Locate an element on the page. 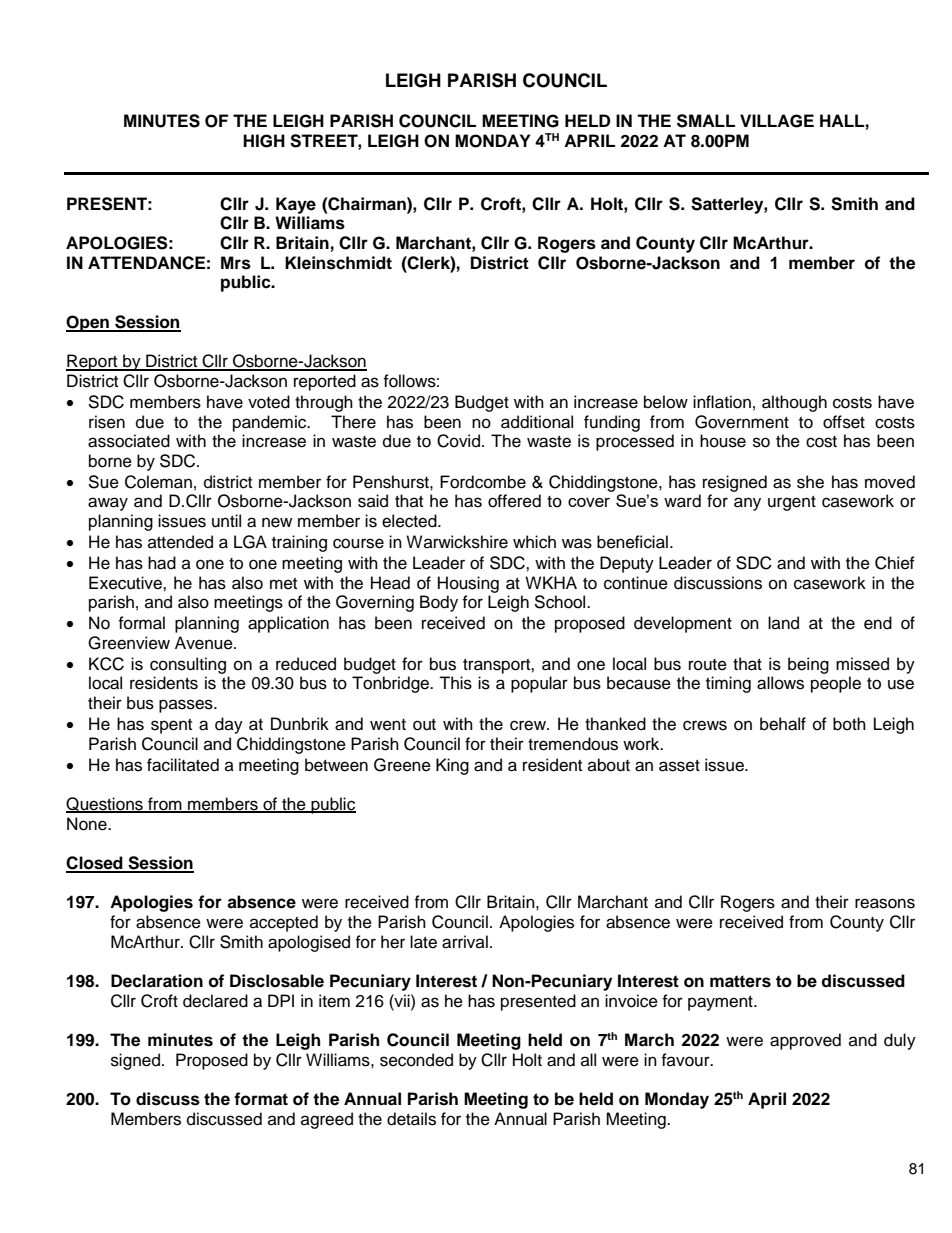 This page has width=952, height=1233. format is located at coordinates (261, 1099).
